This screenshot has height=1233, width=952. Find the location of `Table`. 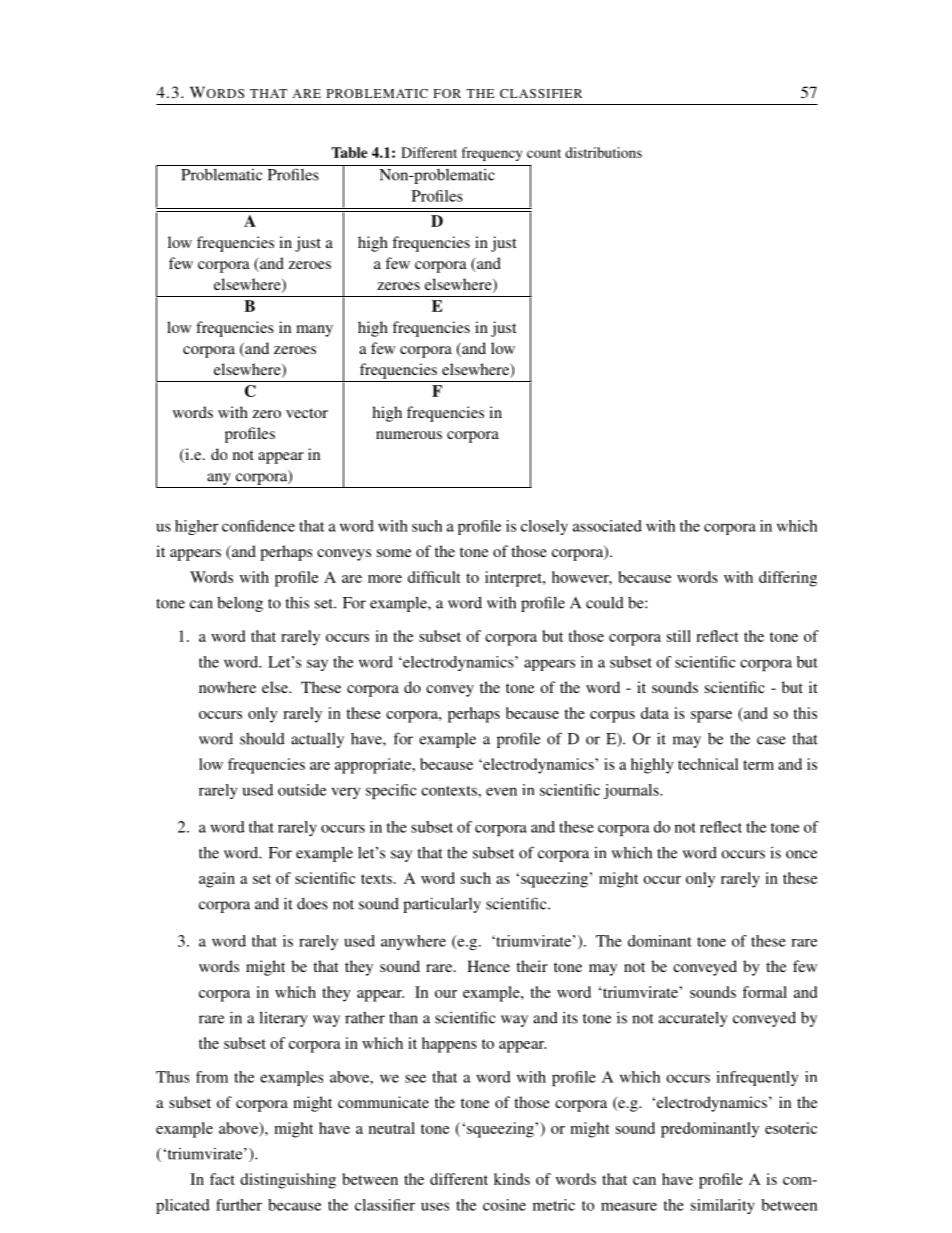

Table is located at coordinates (349, 152).
